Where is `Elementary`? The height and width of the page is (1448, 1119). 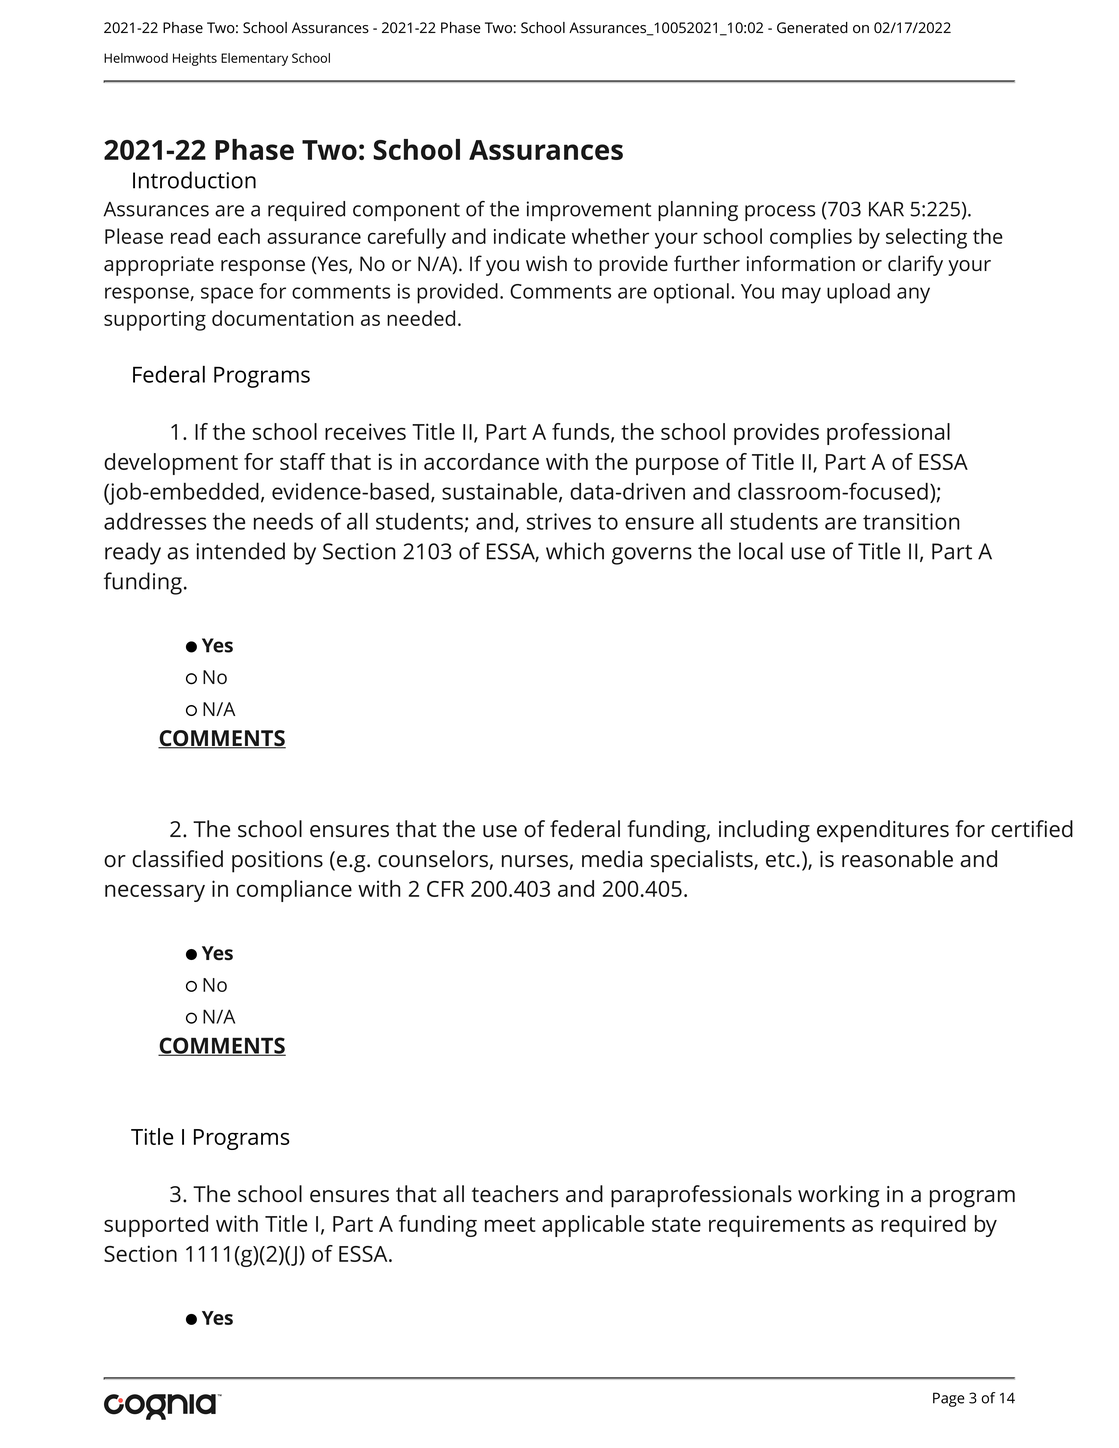 Elementary is located at coordinates (254, 59).
